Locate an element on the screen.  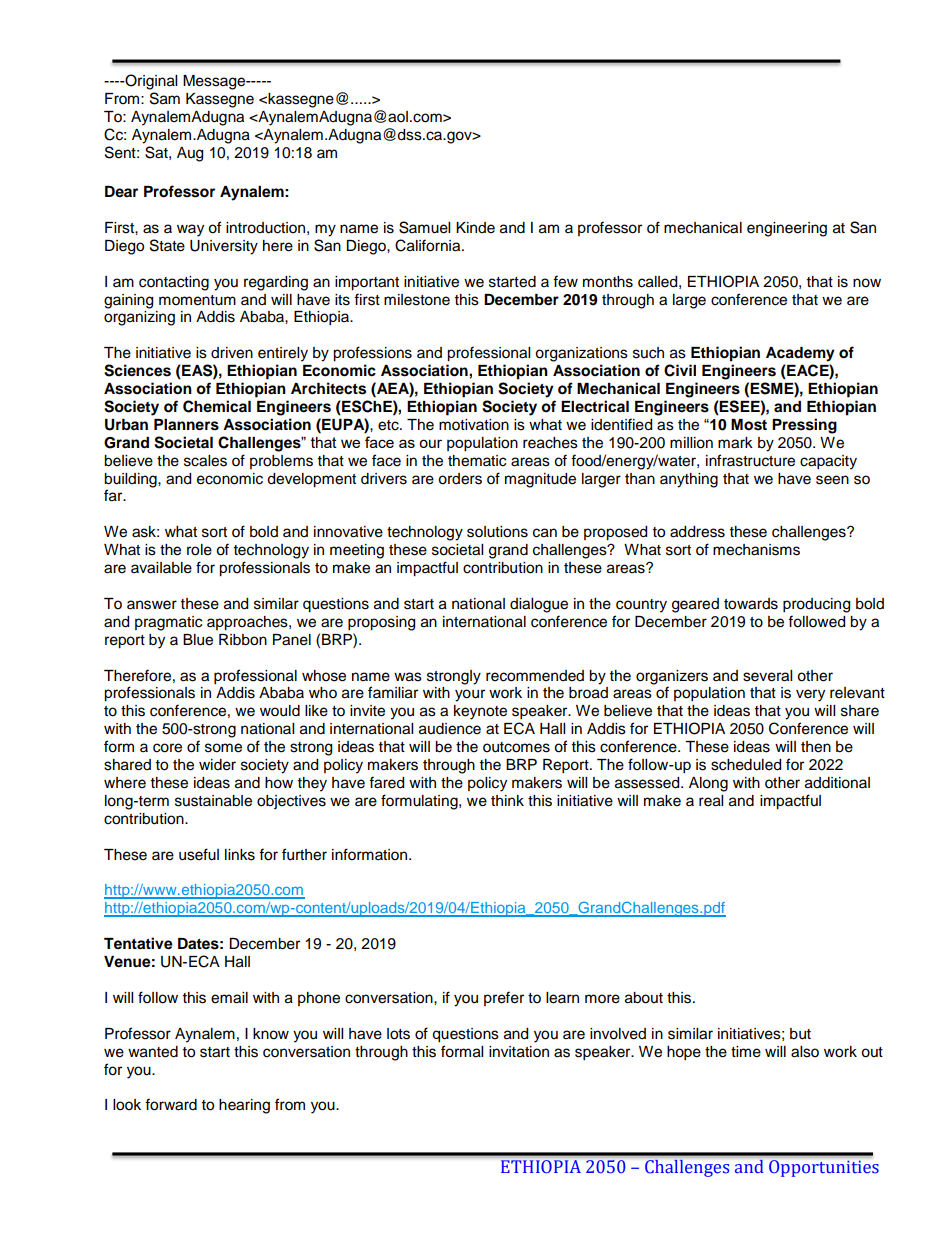
engineering is located at coordinates (787, 229).
